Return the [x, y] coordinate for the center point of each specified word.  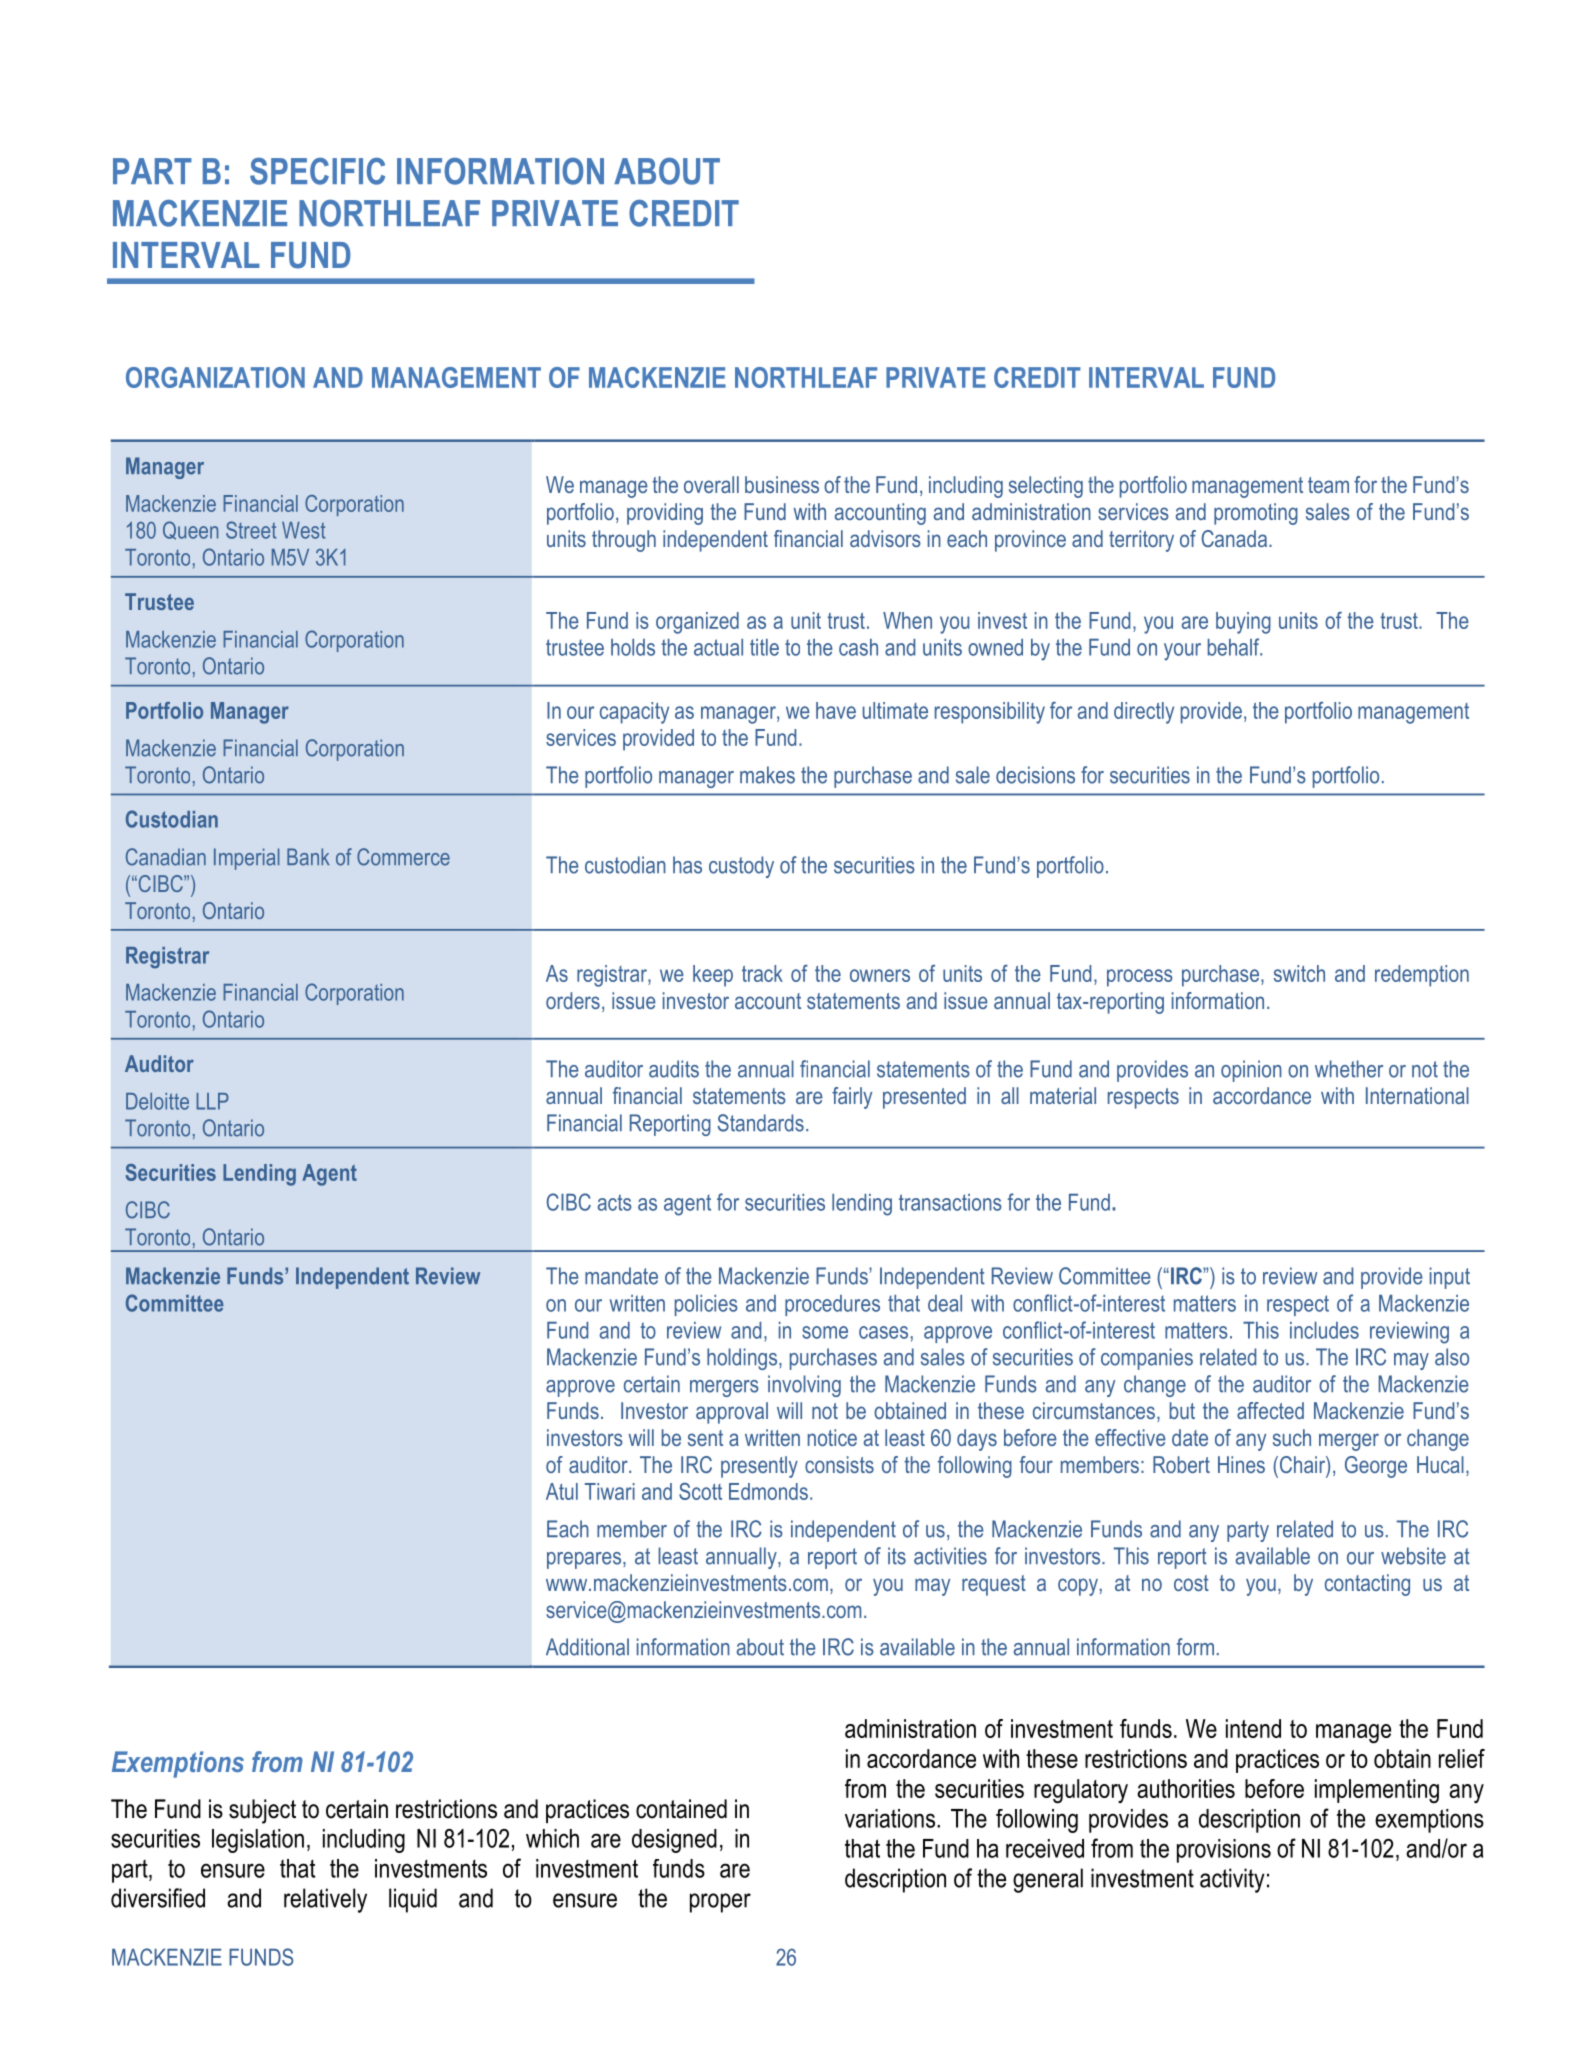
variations [890, 1818]
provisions [1224, 1851]
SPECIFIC [317, 171]
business [782, 484]
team [1328, 485]
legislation [258, 1841]
